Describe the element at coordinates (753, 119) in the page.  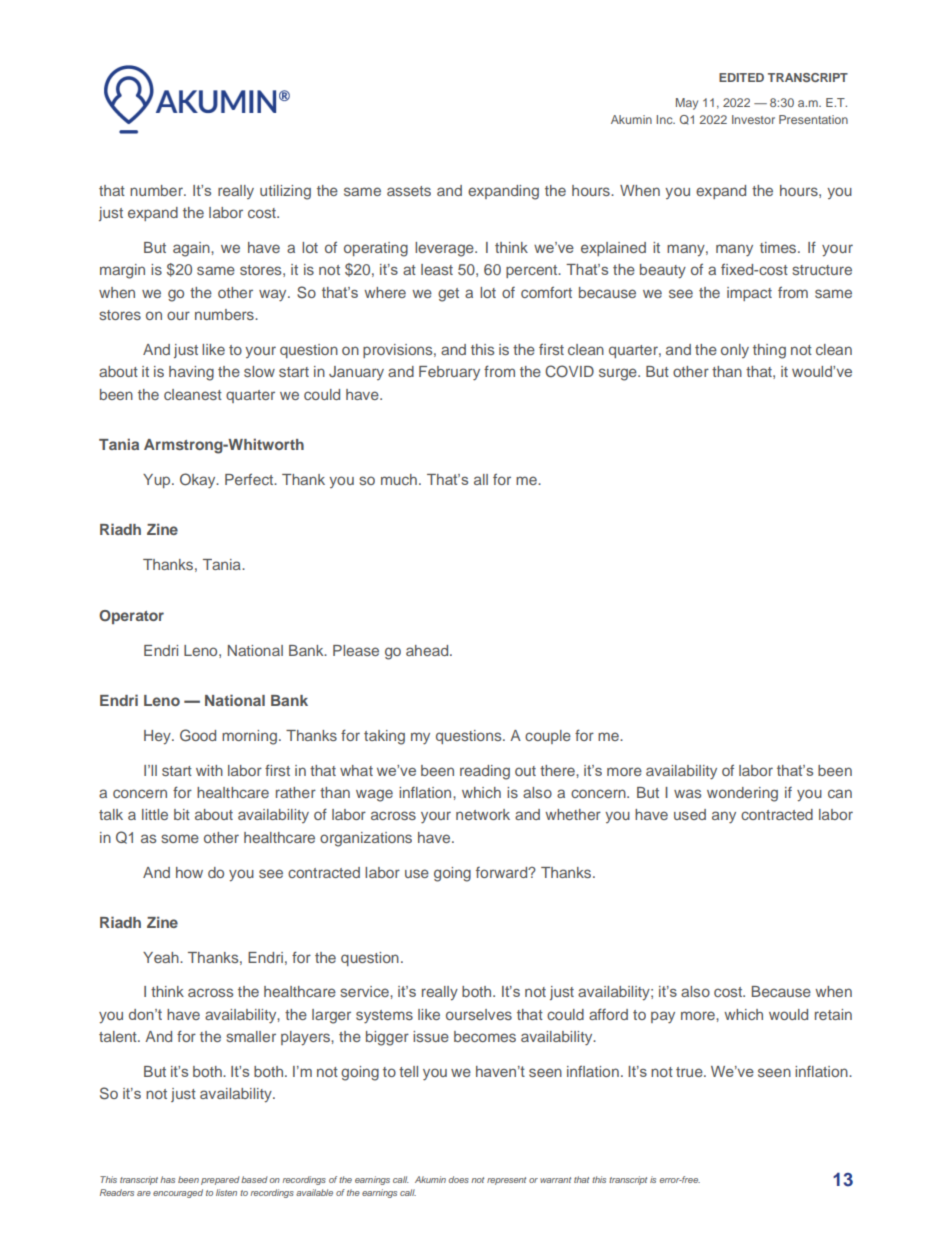
I see `Investor` at that location.
